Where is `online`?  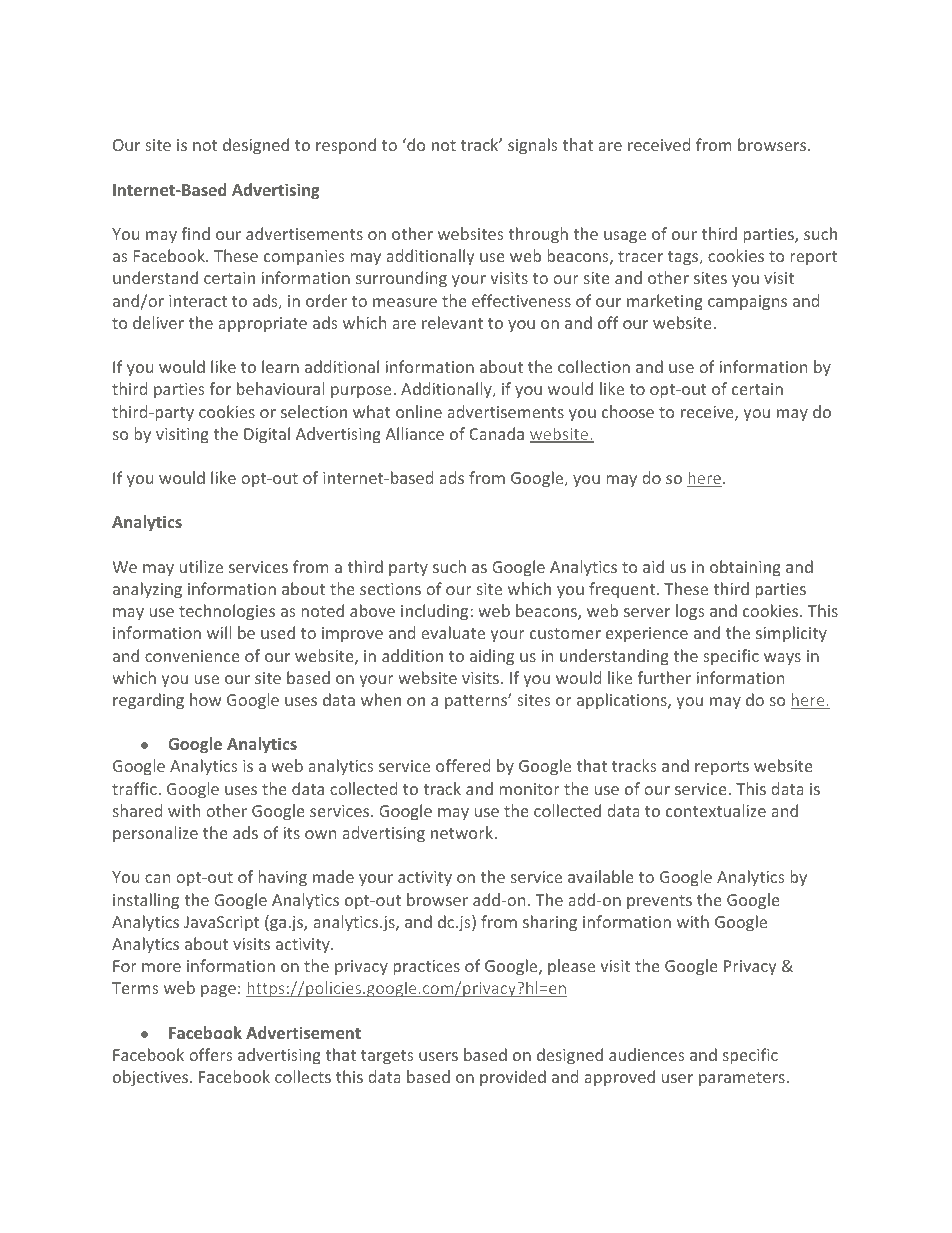
online is located at coordinates (419, 411).
